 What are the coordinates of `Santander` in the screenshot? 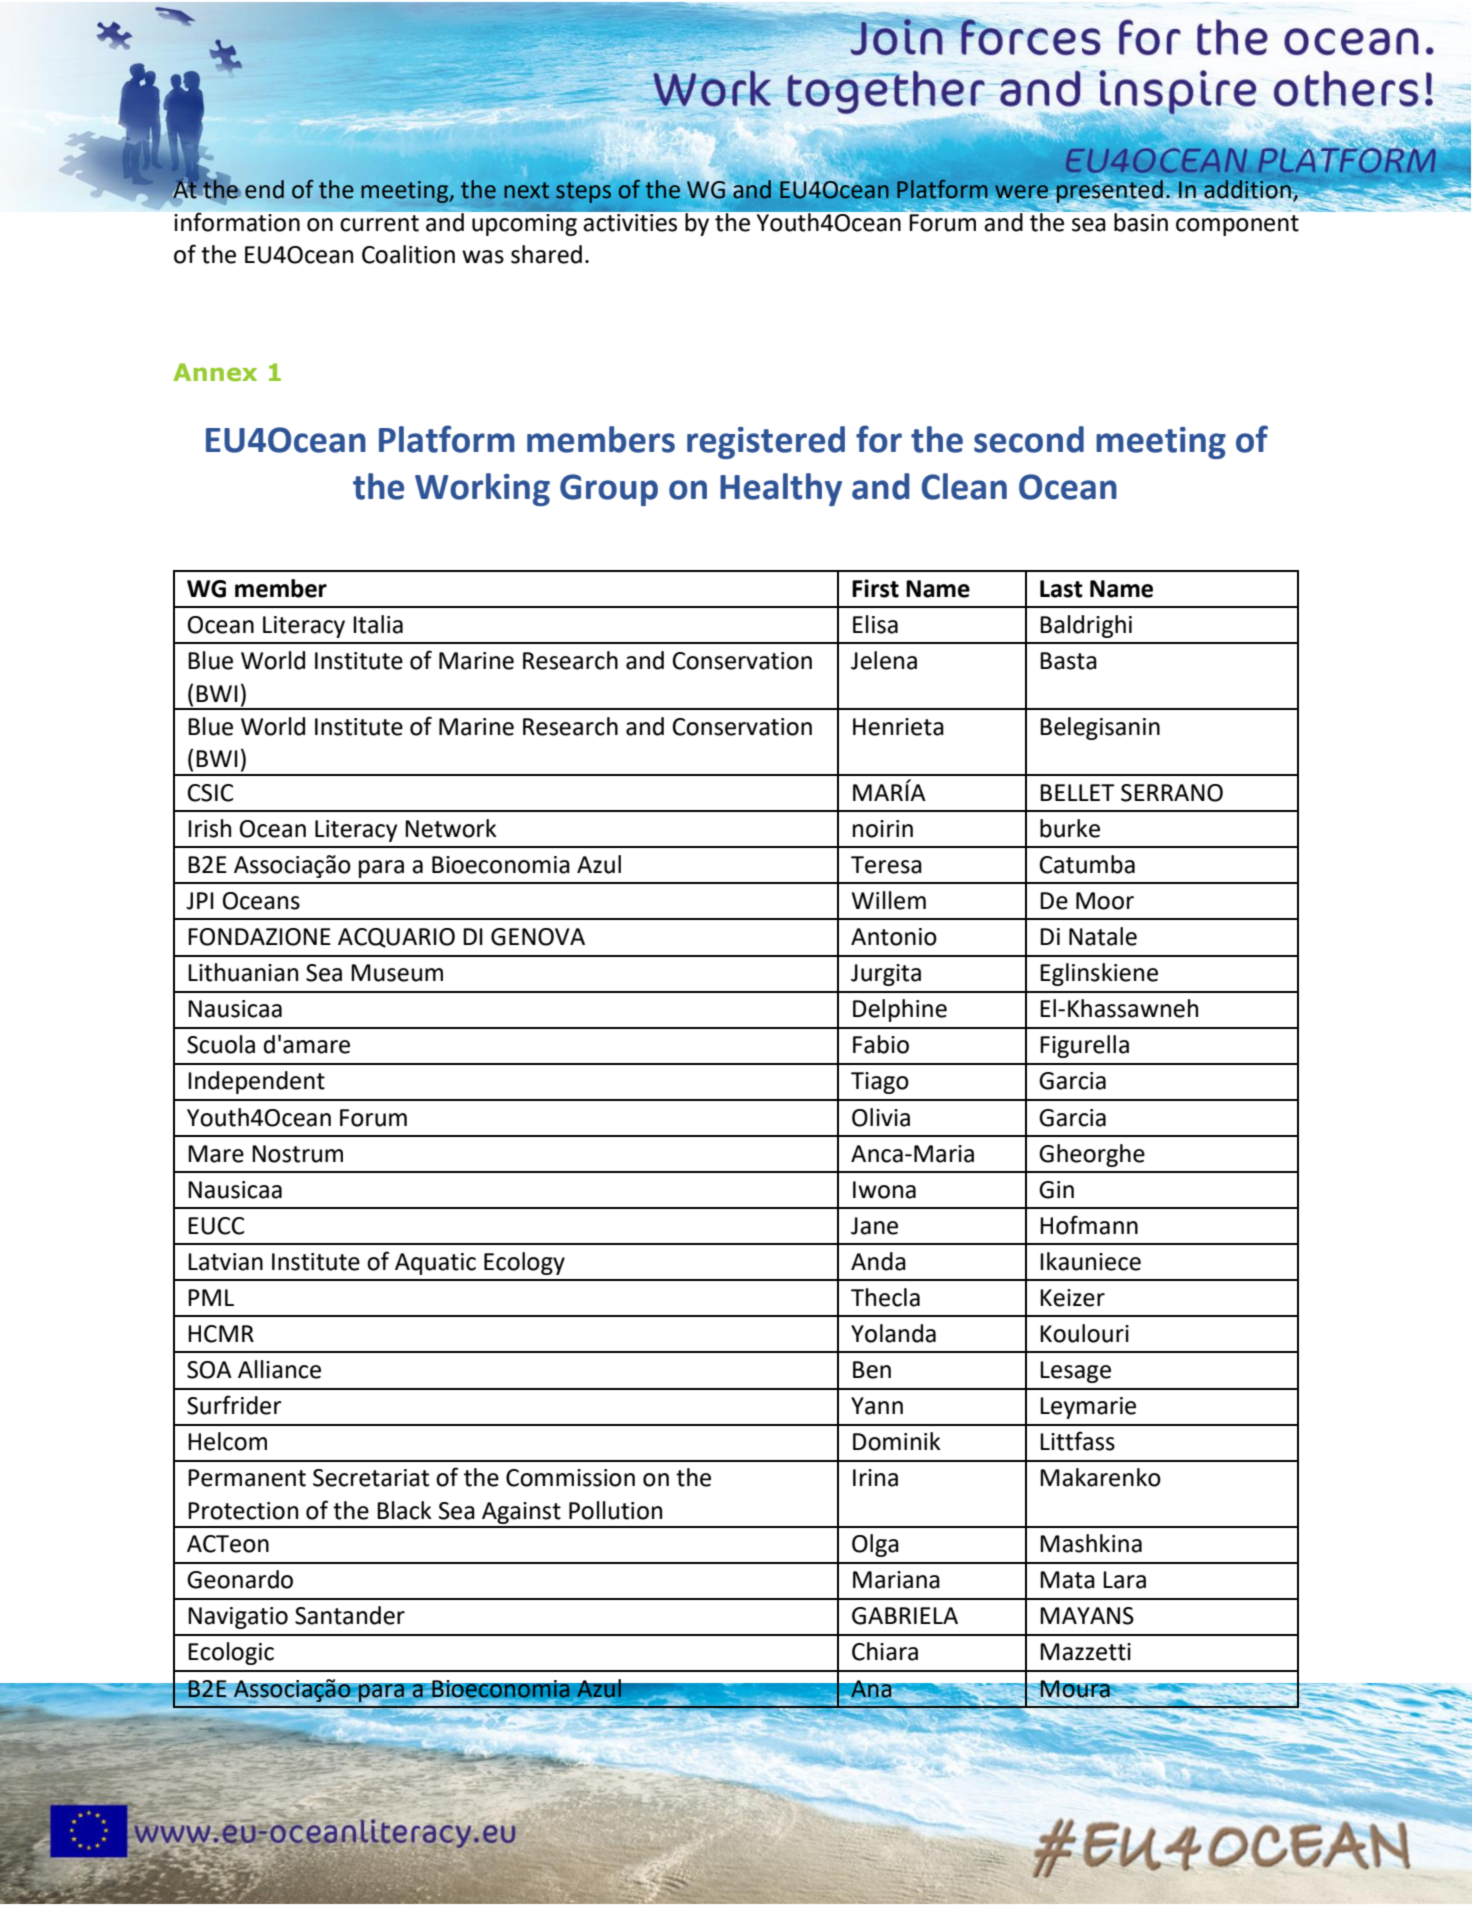 It's located at (350, 1615).
